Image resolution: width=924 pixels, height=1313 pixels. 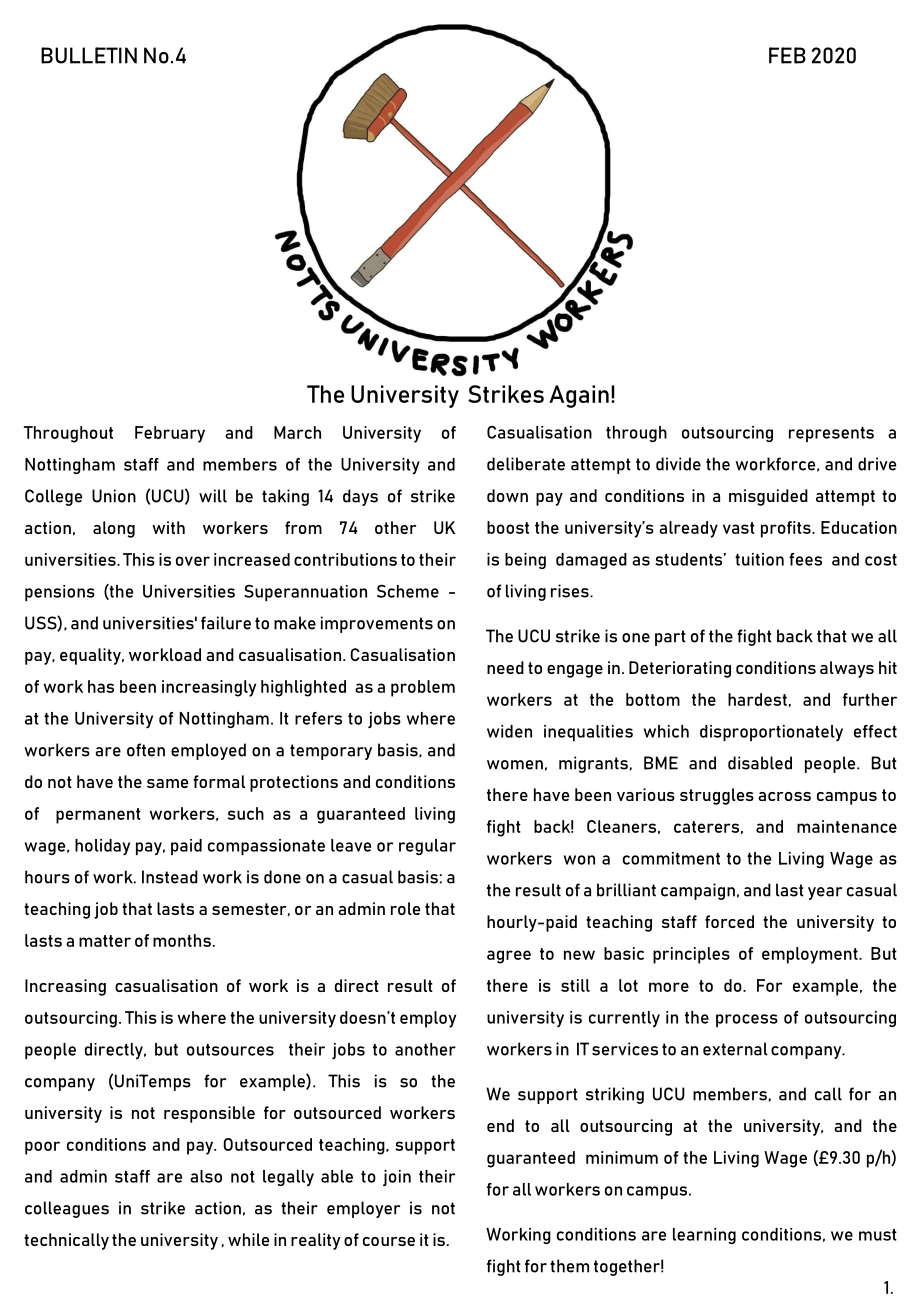 I want to click on Union, so click(x=114, y=496).
